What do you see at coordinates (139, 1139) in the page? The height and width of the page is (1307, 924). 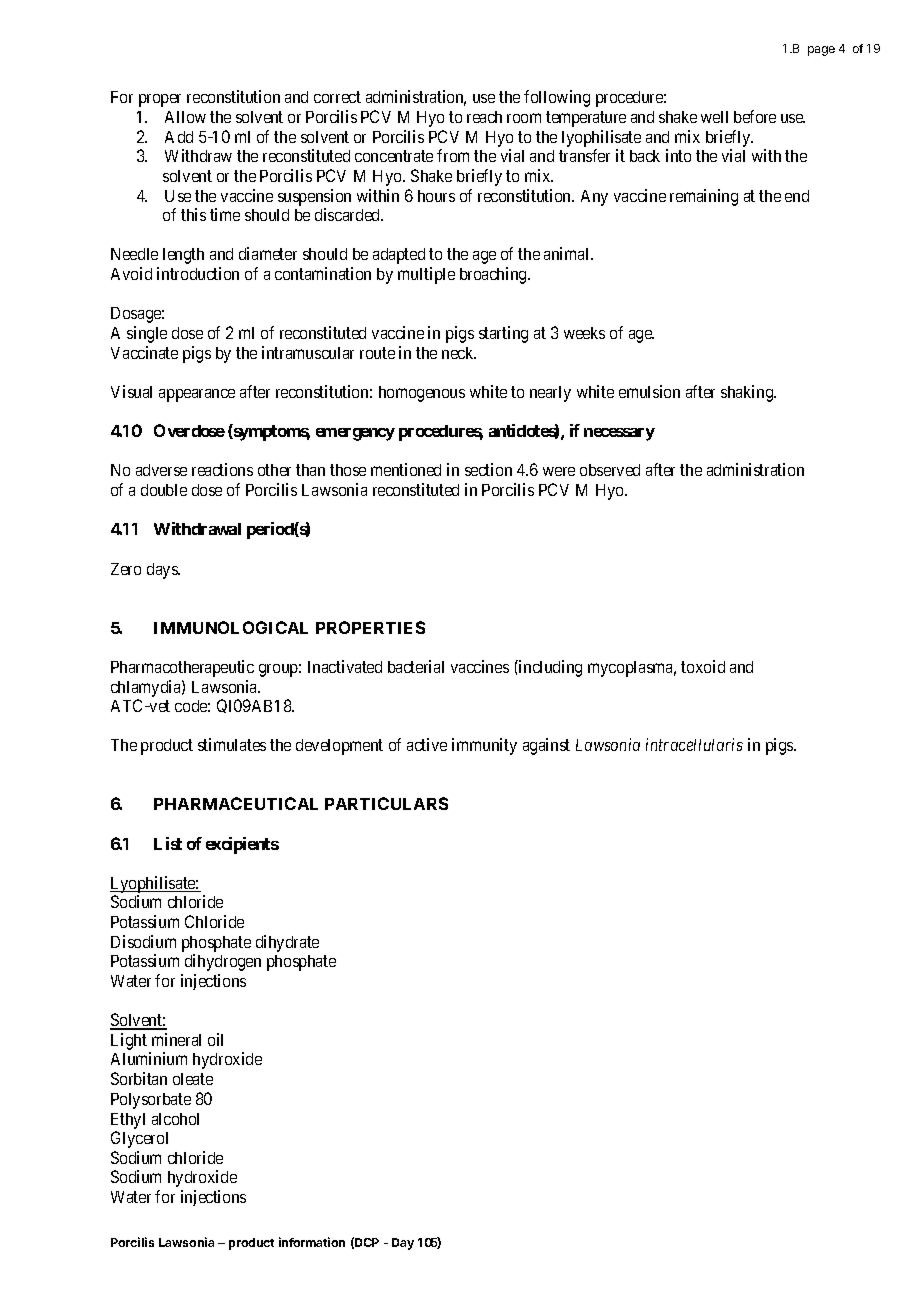 I see `Glycerol` at bounding box center [139, 1139].
